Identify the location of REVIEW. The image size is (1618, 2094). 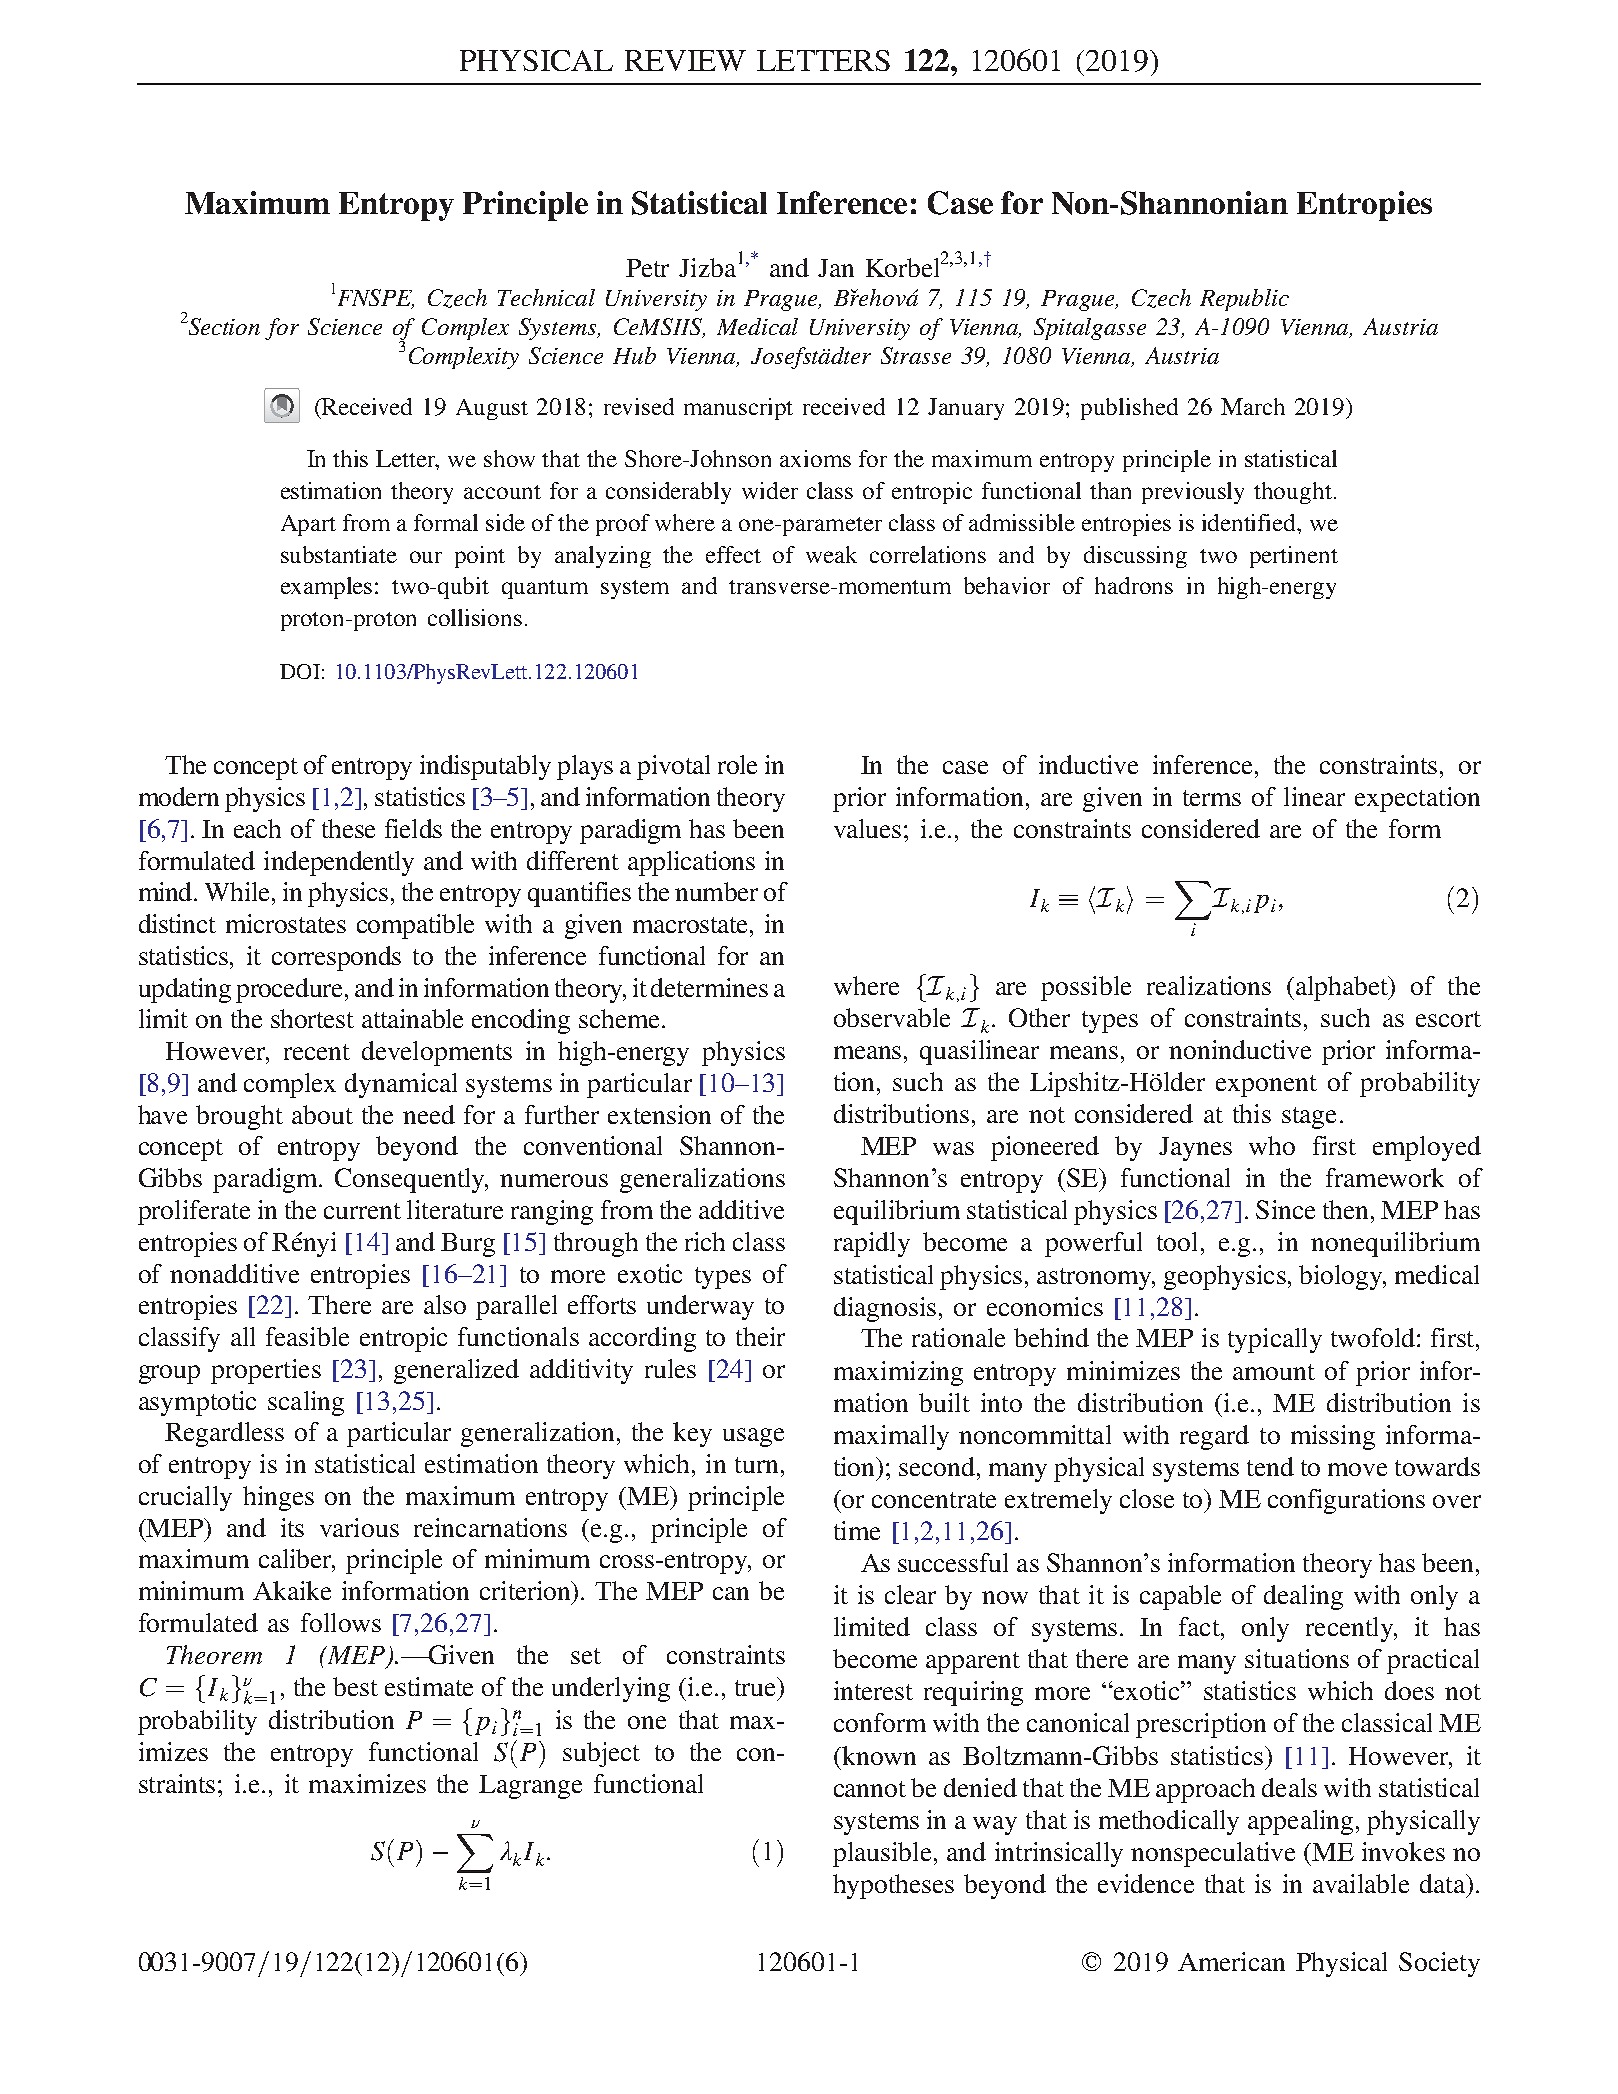
(685, 60).
